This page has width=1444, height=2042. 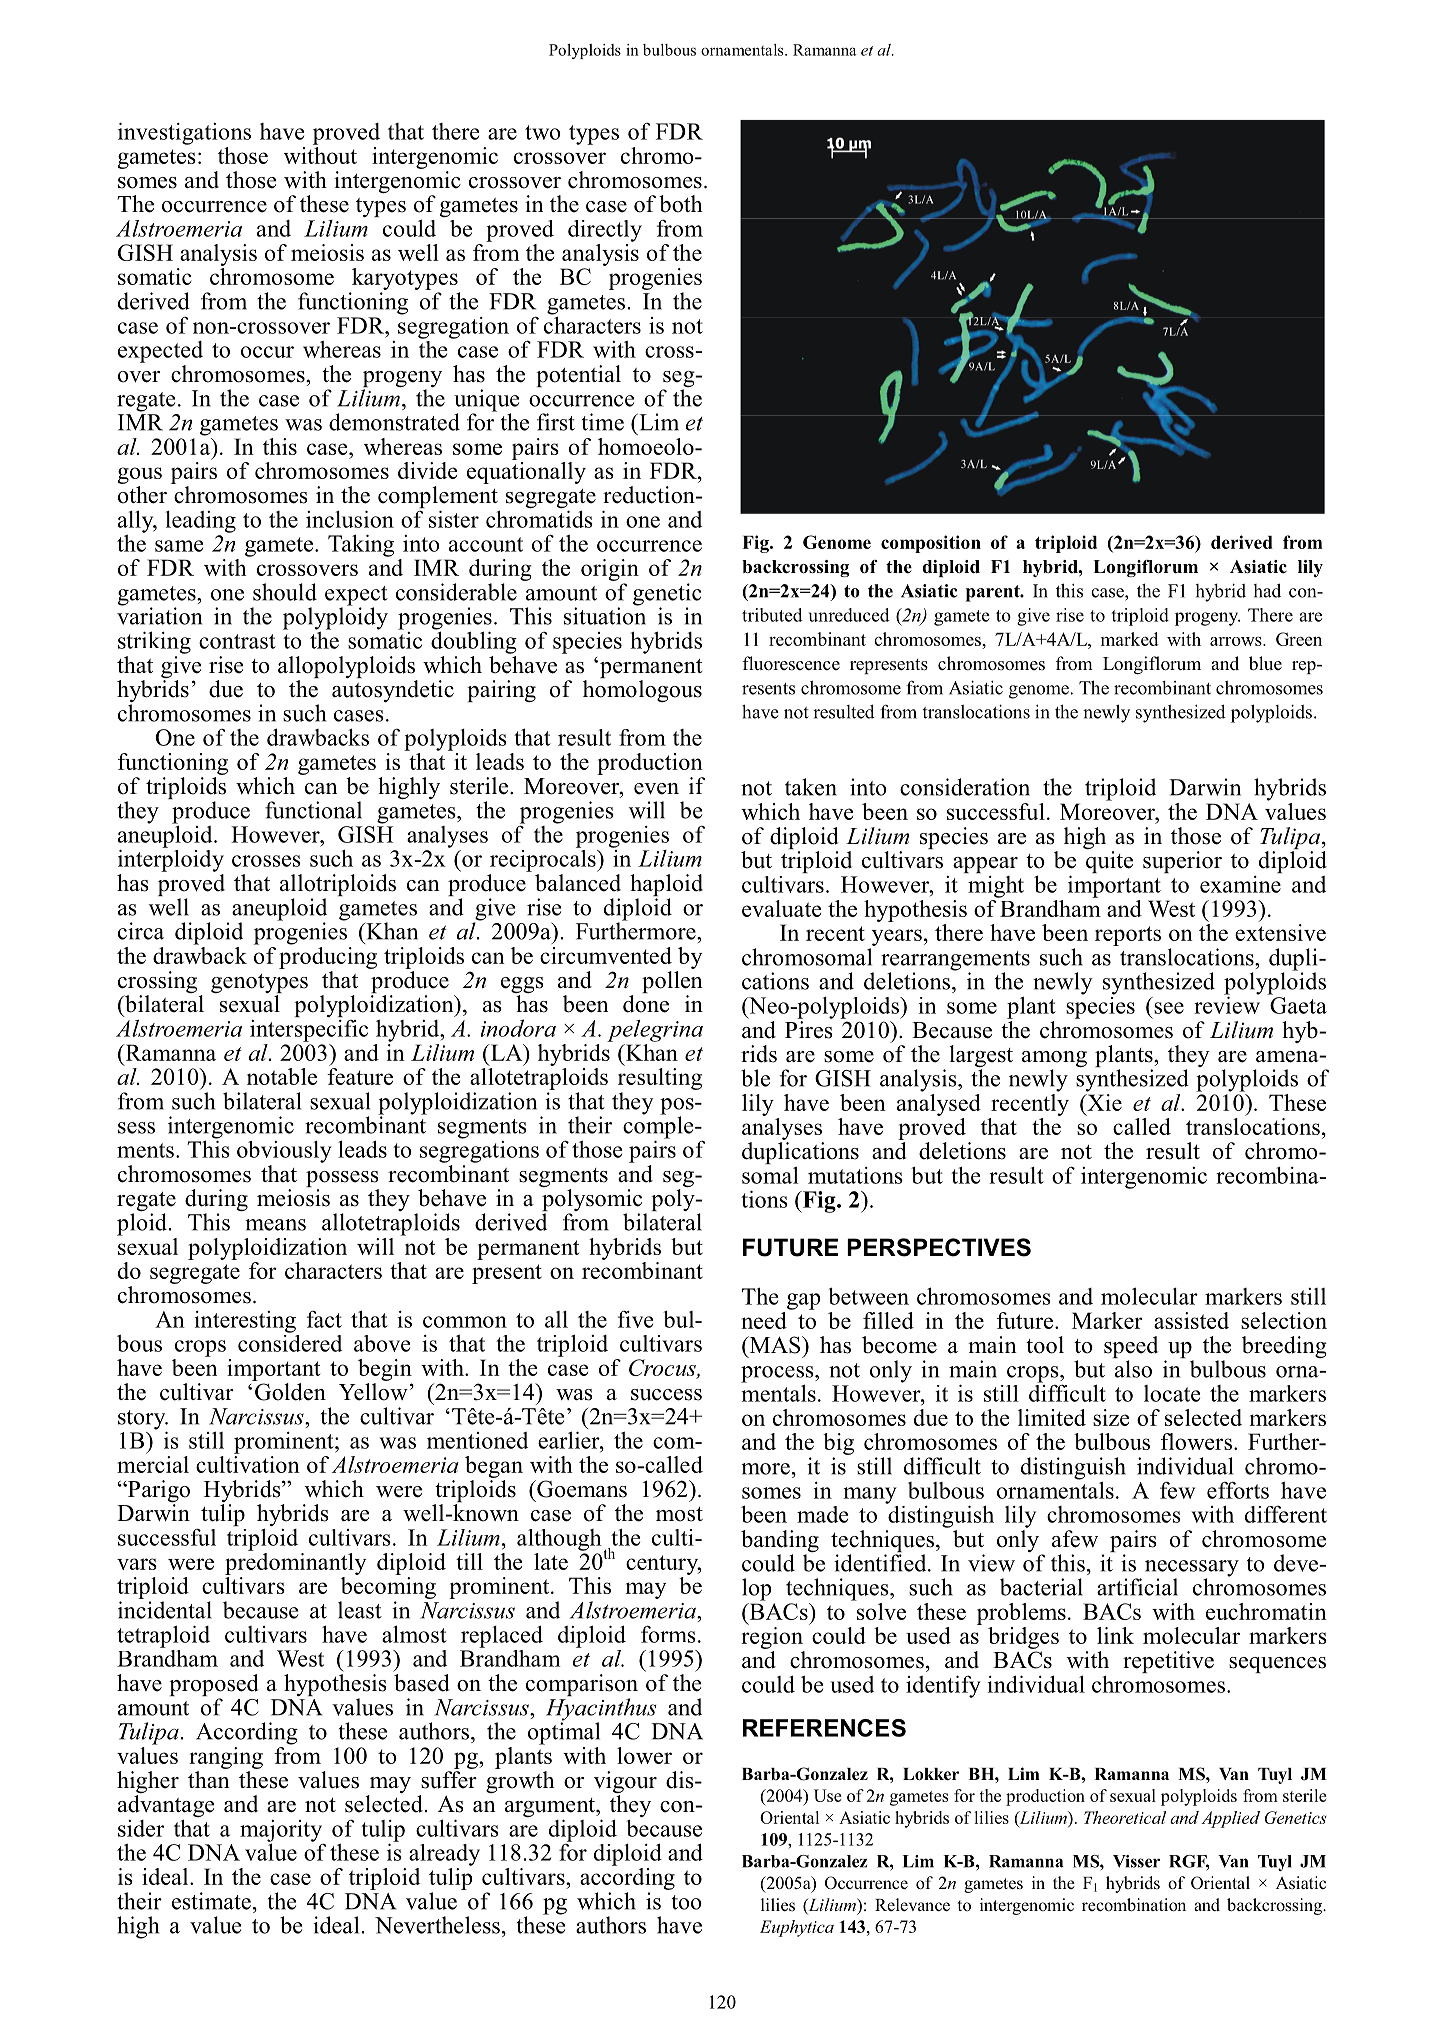 I want to click on evaluate, so click(x=782, y=908).
